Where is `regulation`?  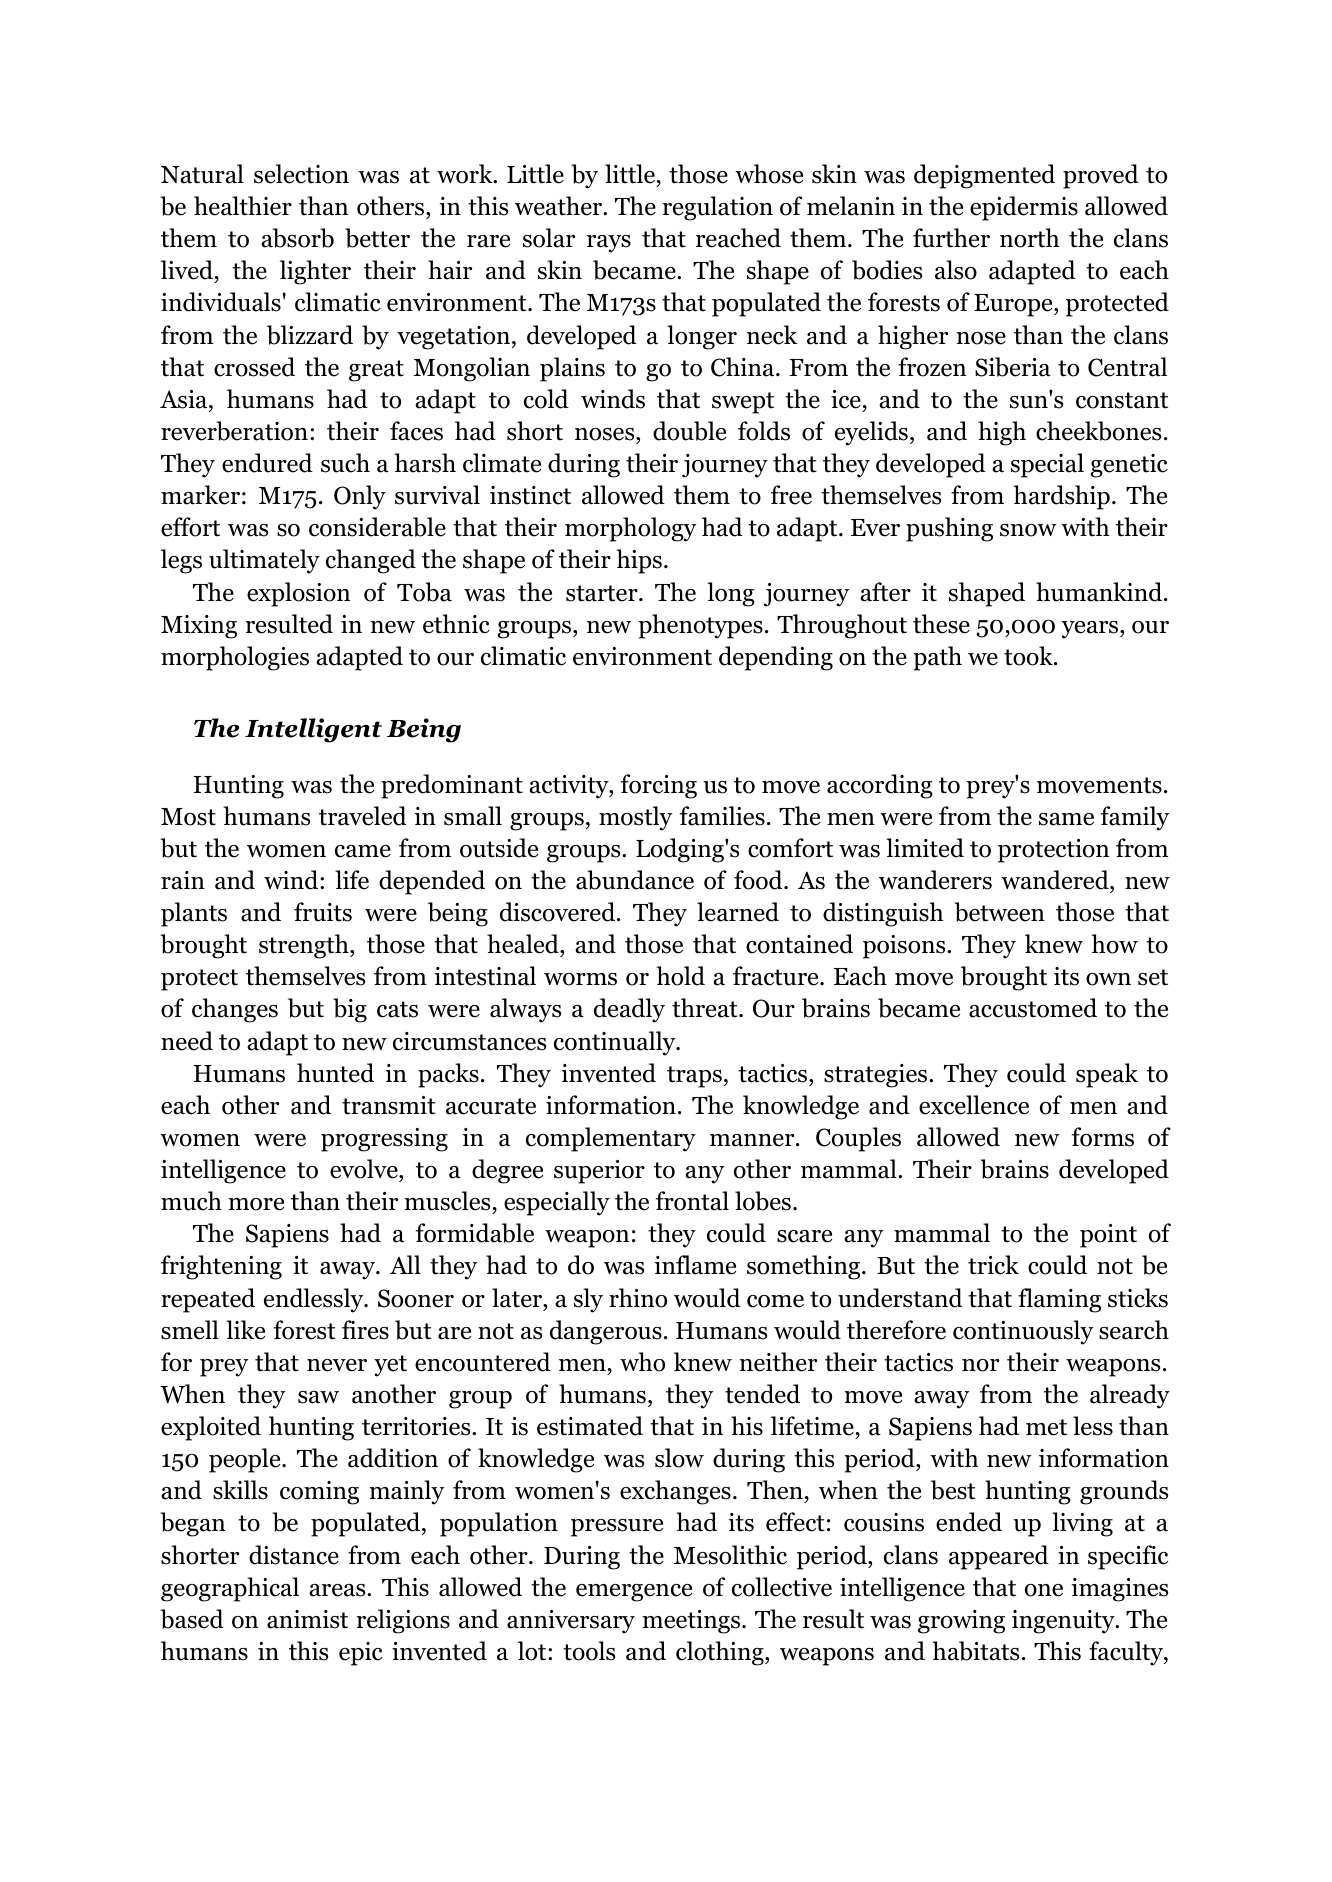 regulation is located at coordinates (717, 208).
